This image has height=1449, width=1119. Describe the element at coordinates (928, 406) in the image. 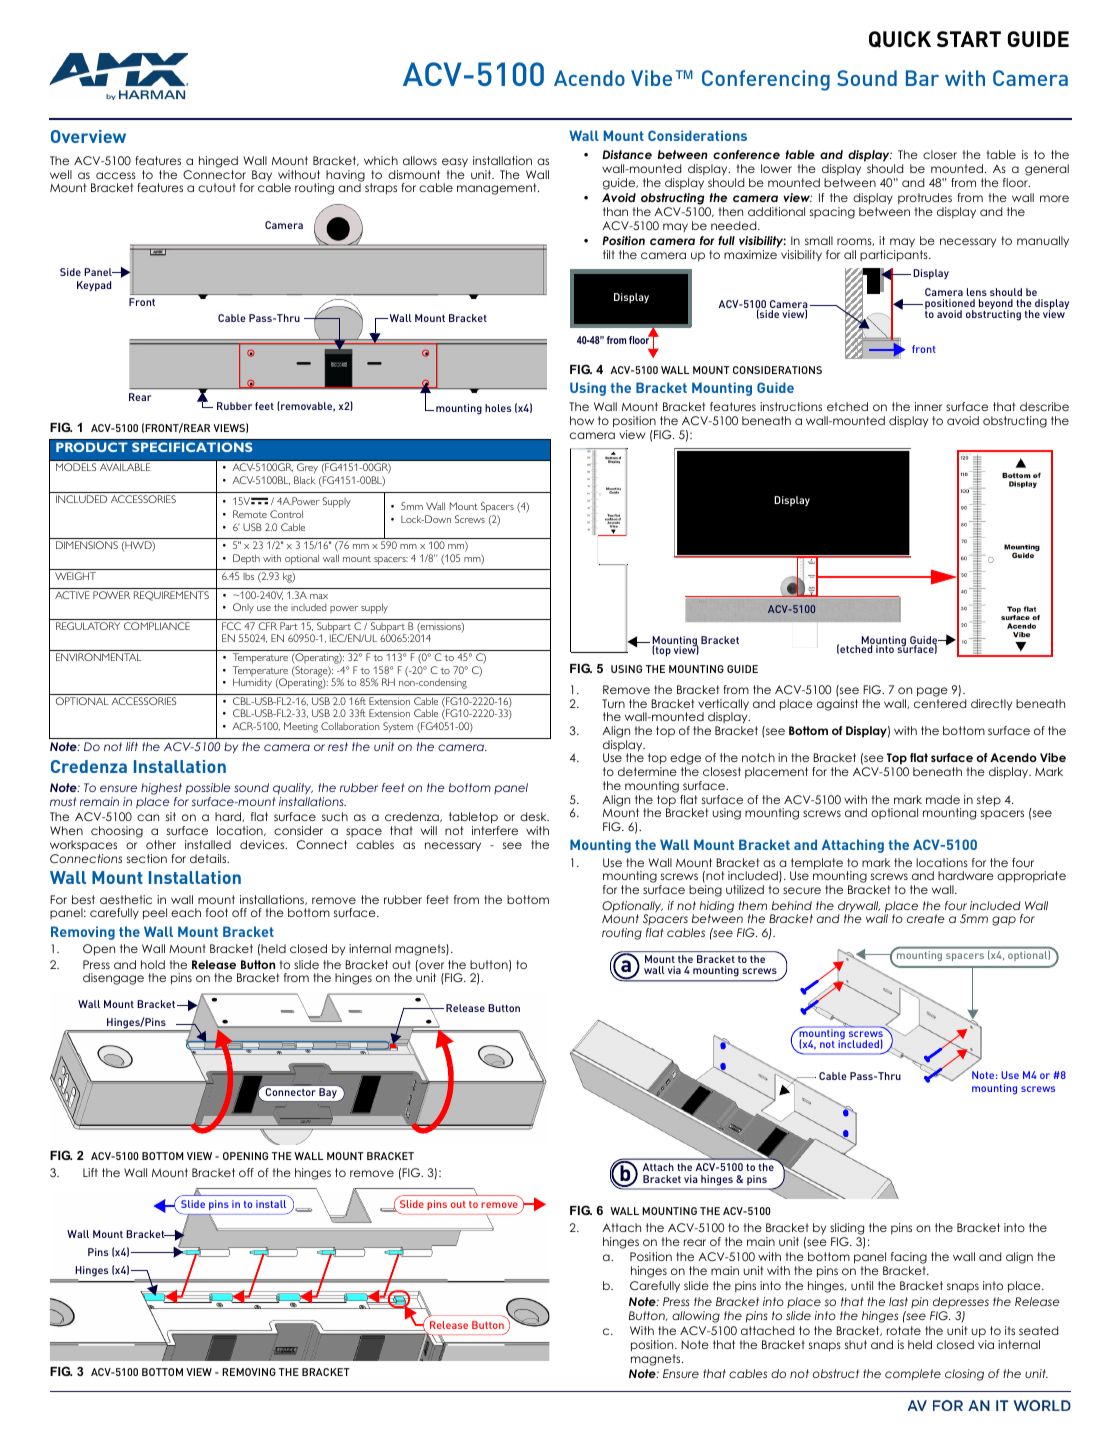

I see `inner` at that location.
